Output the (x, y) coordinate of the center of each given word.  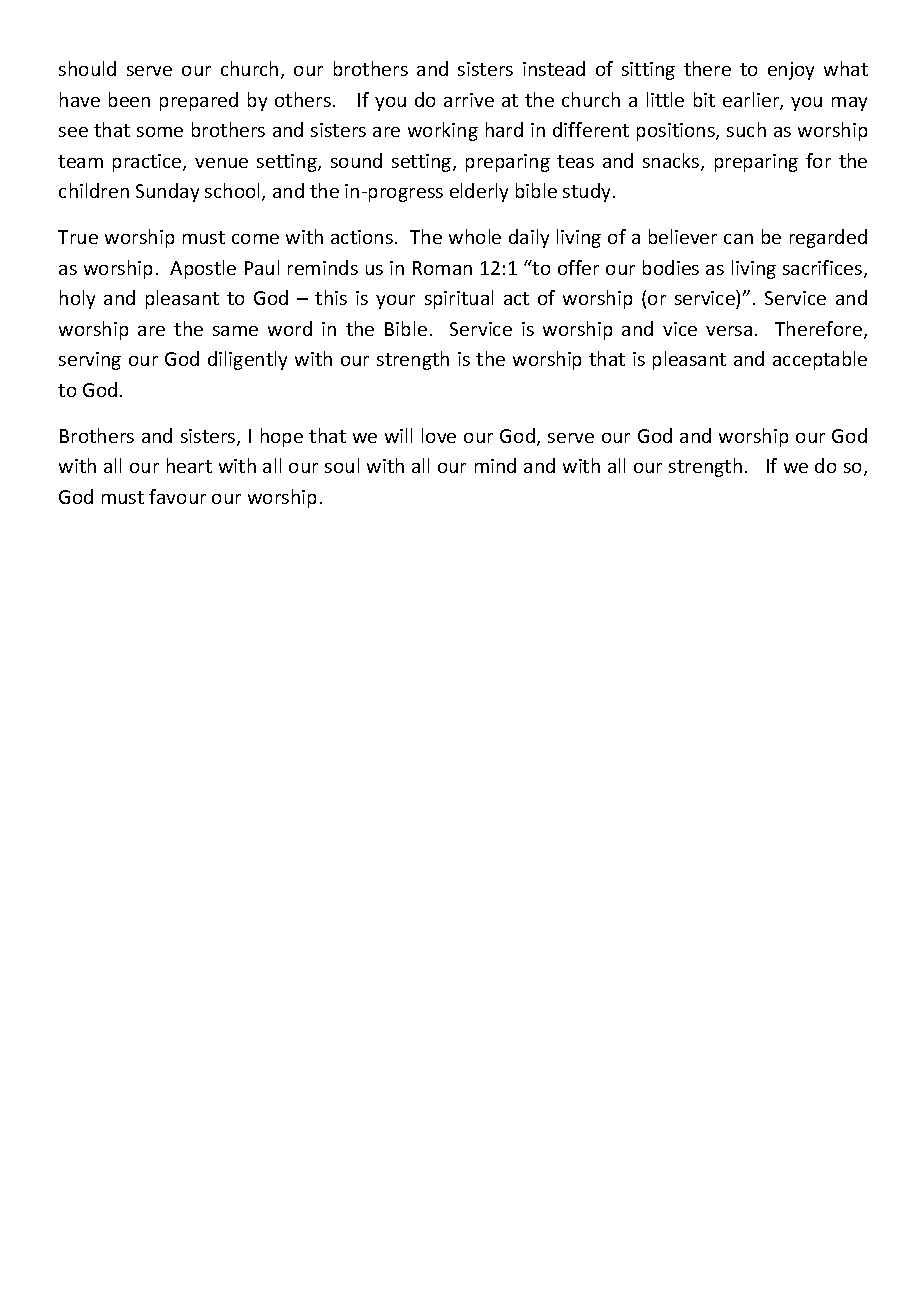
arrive (469, 100)
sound (356, 160)
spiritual (459, 299)
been (129, 99)
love (439, 435)
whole (475, 236)
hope (282, 437)
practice (148, 163)
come (255, 239)
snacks (672, 162)
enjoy (791, 71)
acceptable (820, 360)
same (235, 331)
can (738, 239)
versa (729, 331)
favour (177, 496)
